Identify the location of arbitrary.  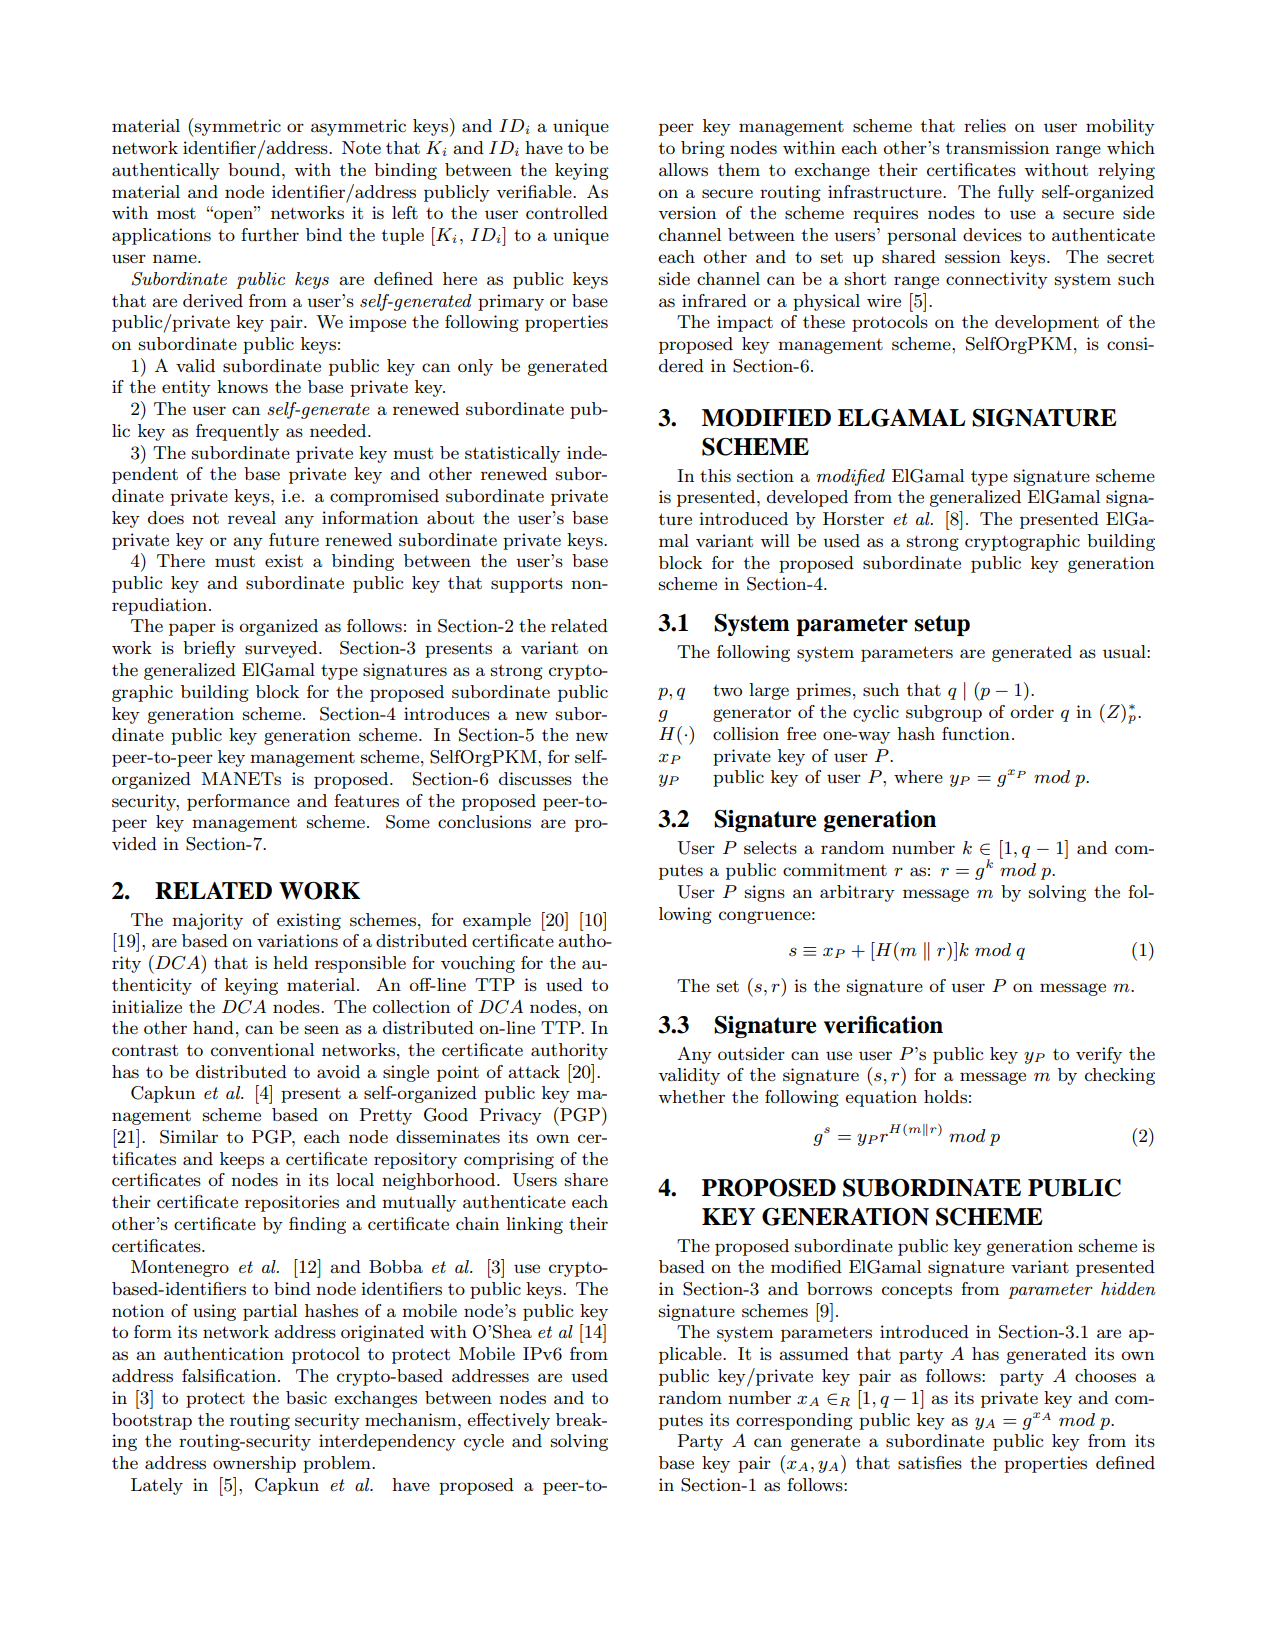
(857, 893).
